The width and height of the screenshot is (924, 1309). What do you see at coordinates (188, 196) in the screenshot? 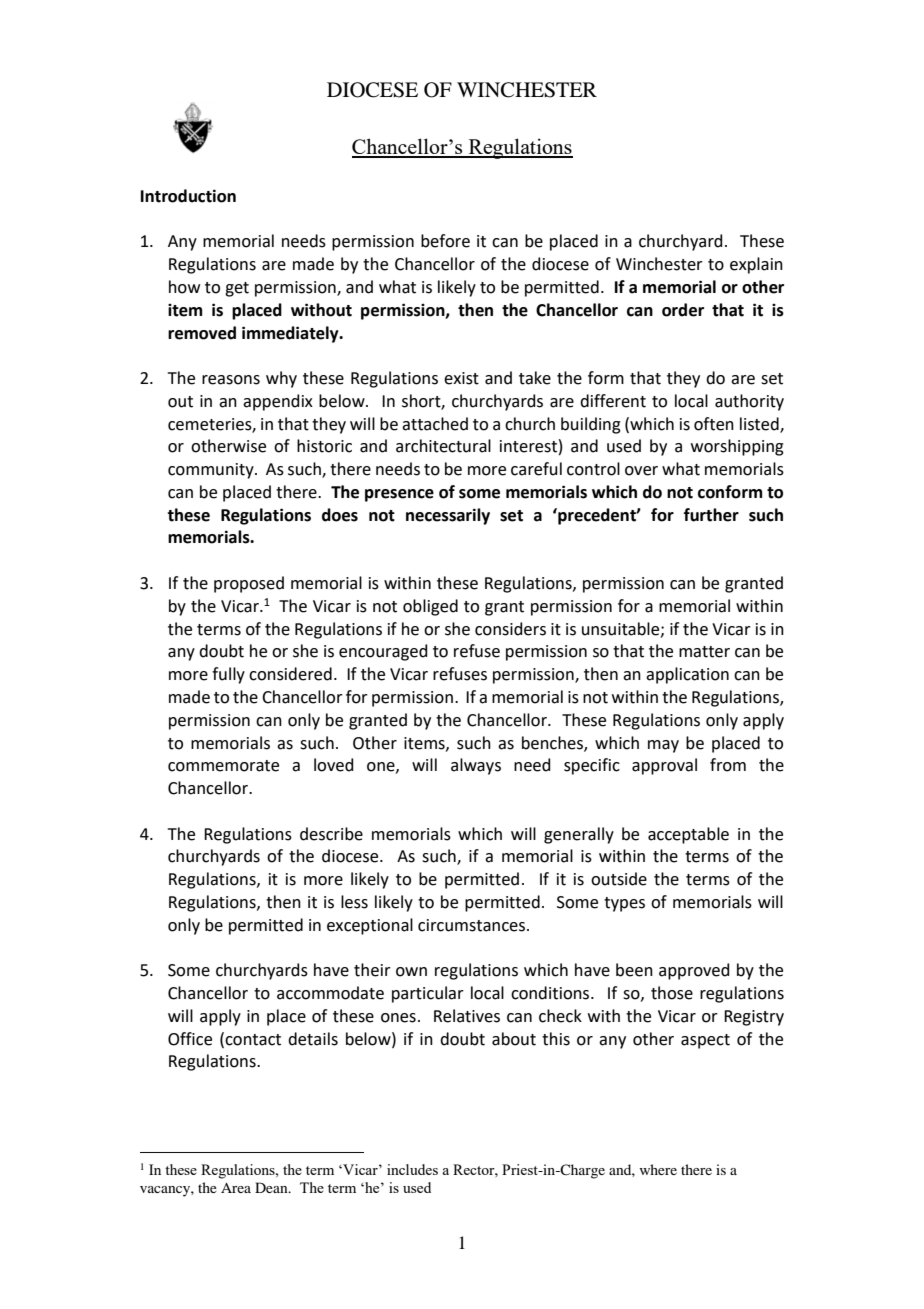
I see `Introduction` at bounding box center [188, 196].
